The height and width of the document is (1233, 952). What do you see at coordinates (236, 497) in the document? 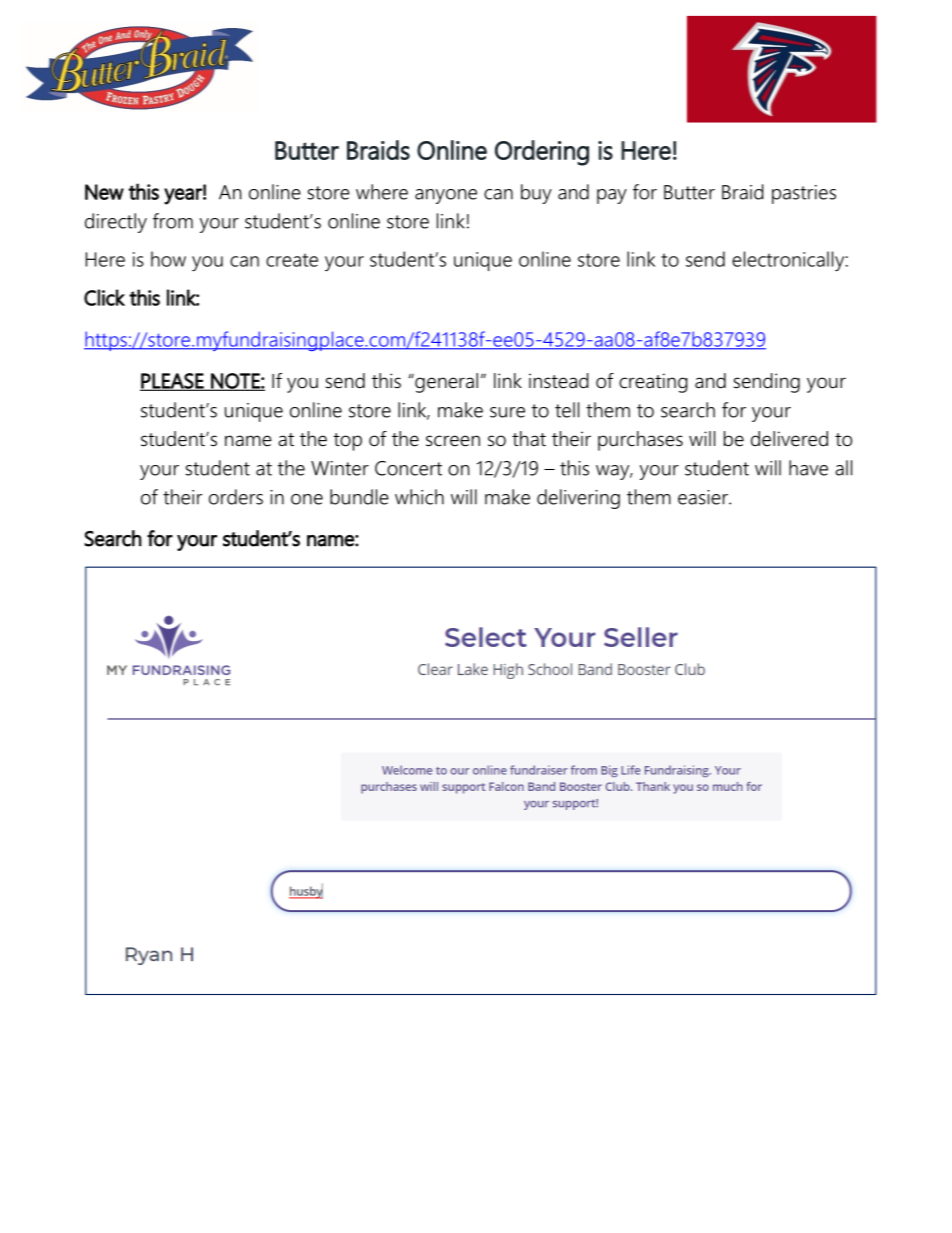
I see `orders` at bounding box center [236, 497].
